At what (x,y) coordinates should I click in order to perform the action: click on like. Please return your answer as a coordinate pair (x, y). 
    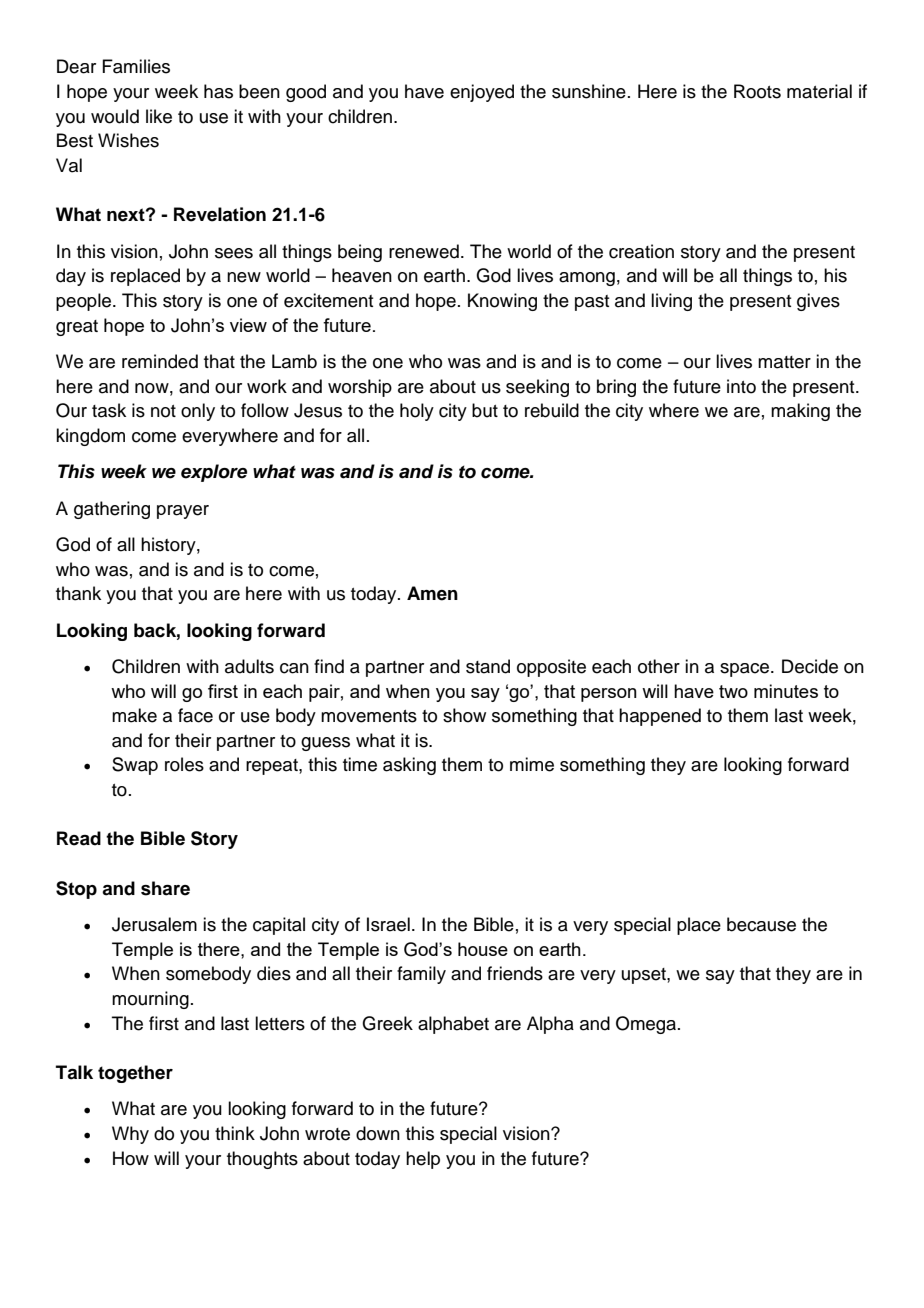
    Looking at the image, I should click on (159, 116).
